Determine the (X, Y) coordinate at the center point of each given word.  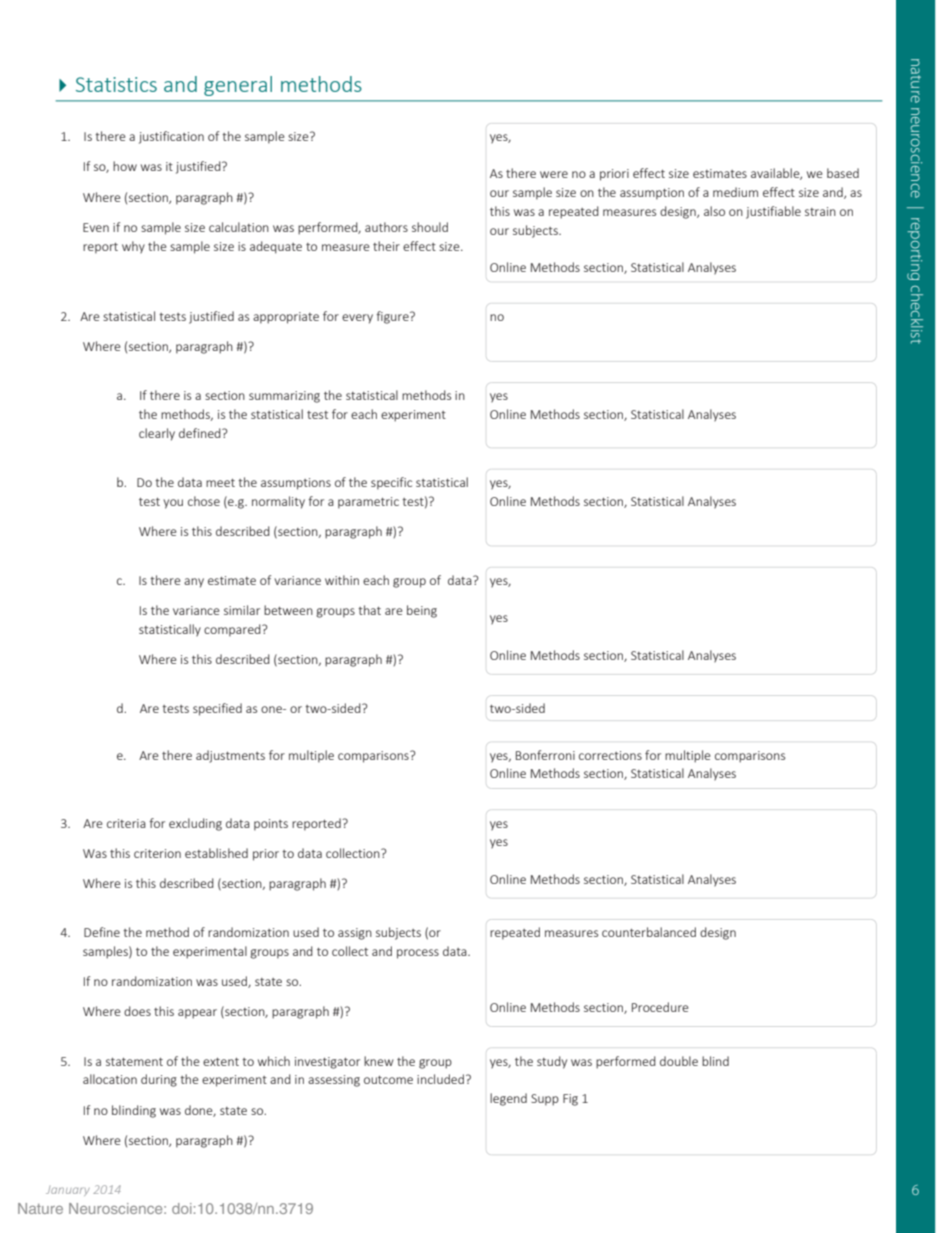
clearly (157, 434)
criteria (126, 823)
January (68, 1191)
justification (171, 137)
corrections (610, 755)
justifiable (773, 212)
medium (735, 192)
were (554, 174)
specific (391, 483)
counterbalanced (649, 932)
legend (508, 1099)
